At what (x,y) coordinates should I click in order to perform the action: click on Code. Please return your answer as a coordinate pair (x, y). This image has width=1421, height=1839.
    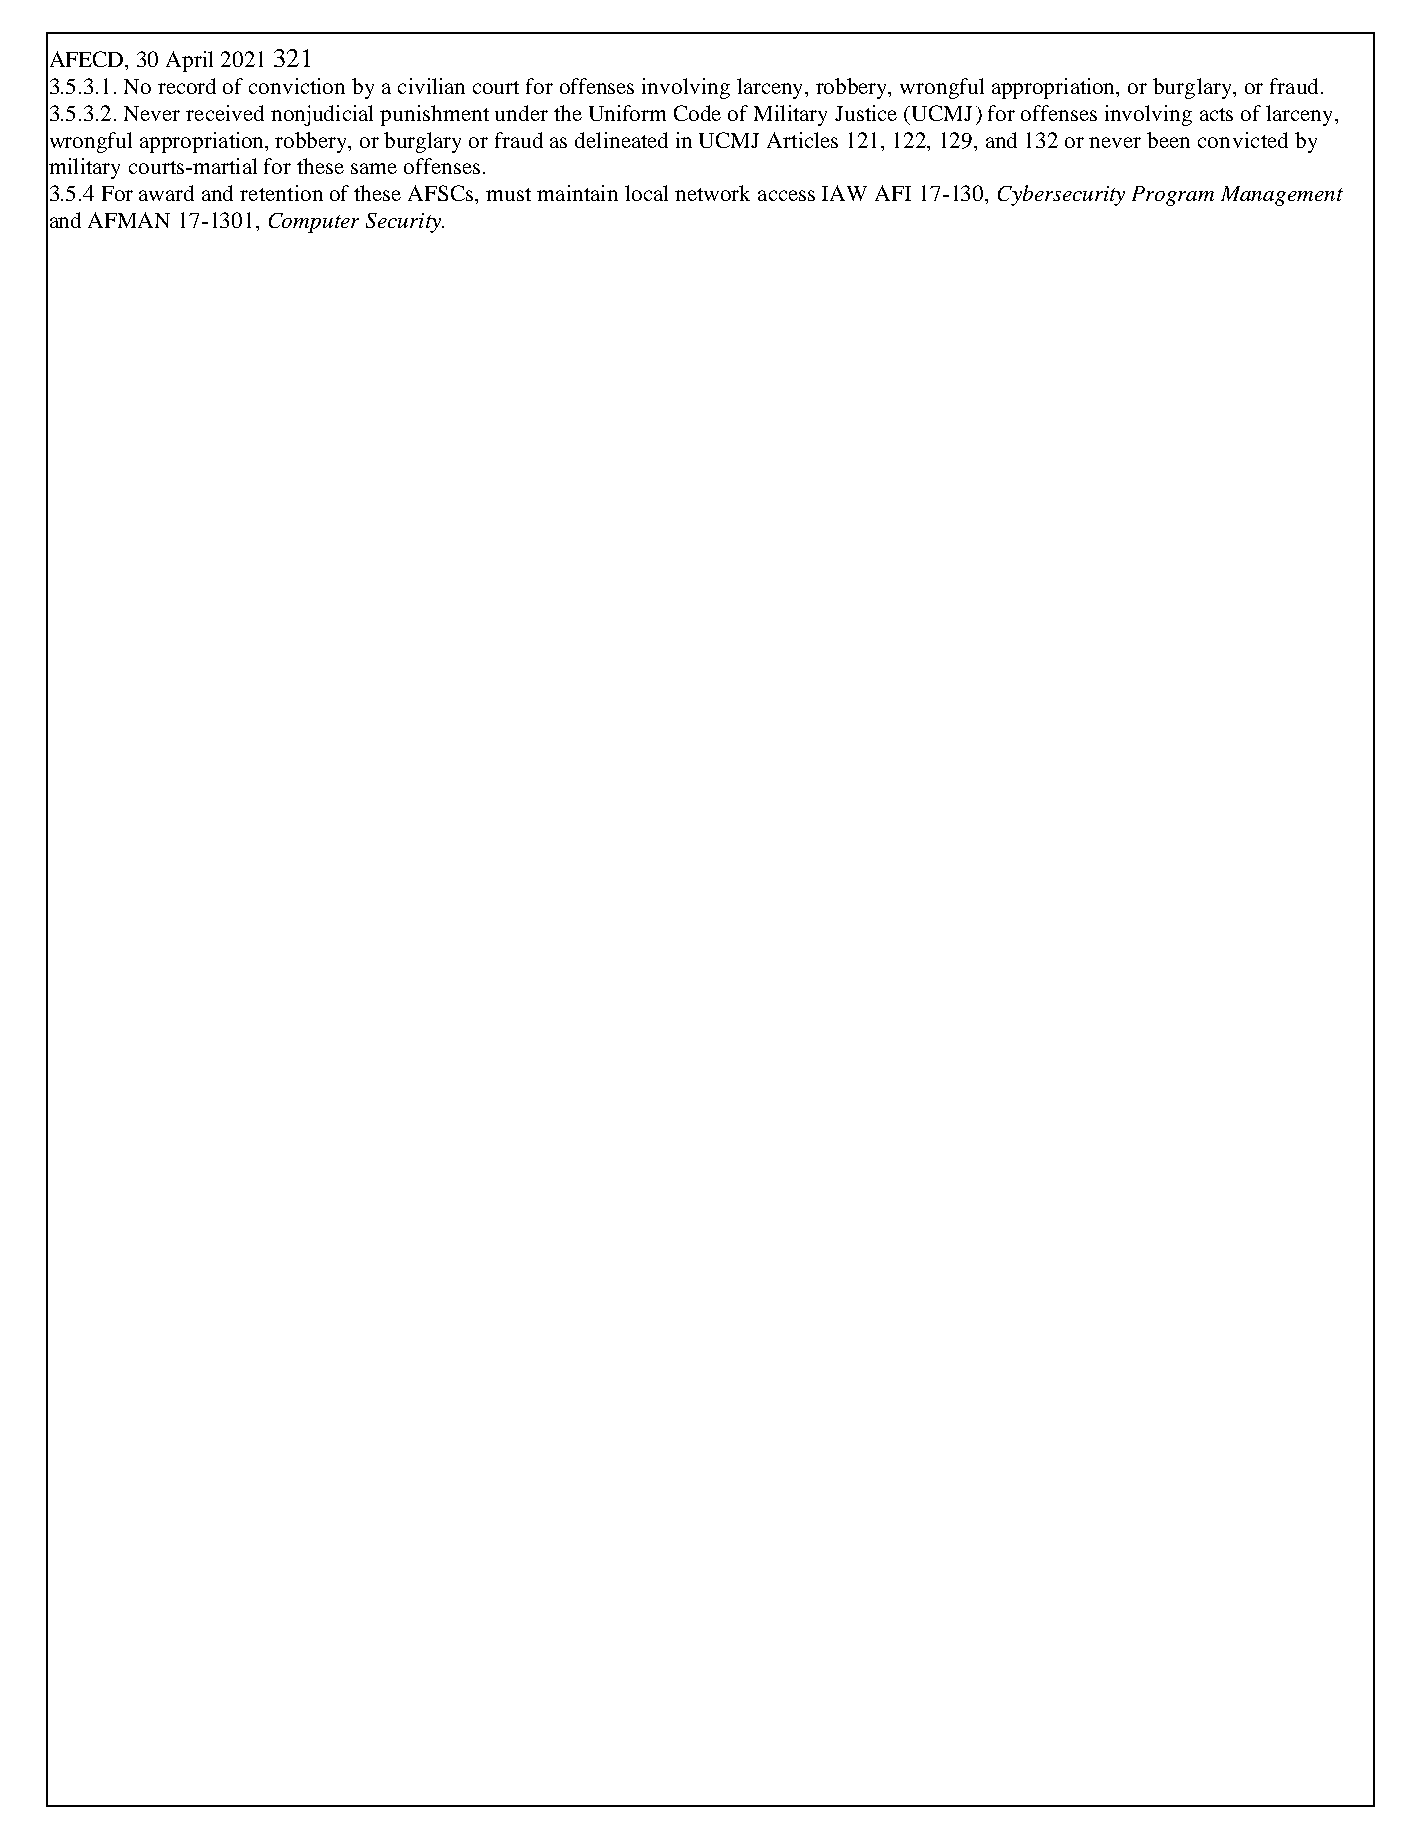
    Looking at the image, I should click on (697, 113).
